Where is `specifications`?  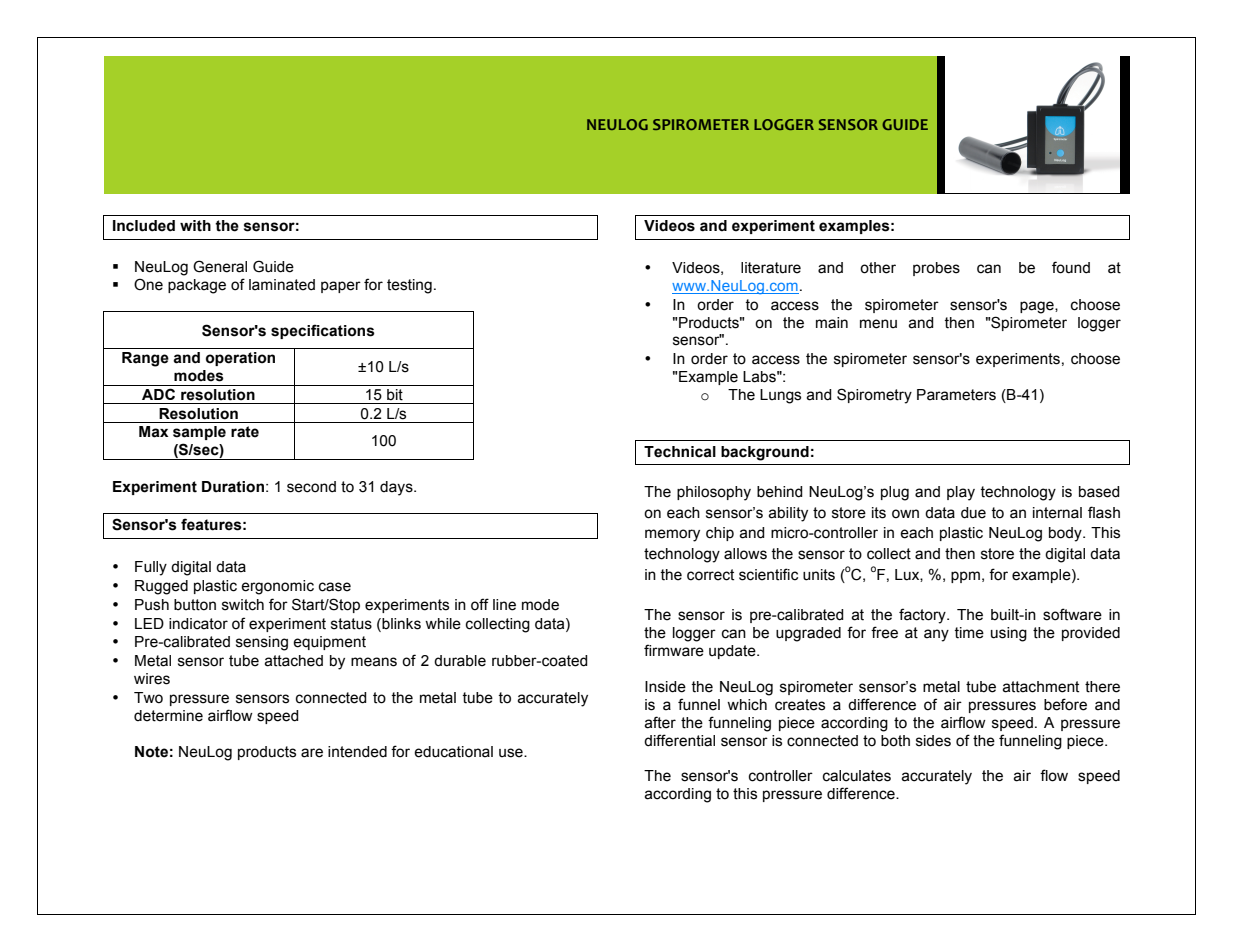 specifications is located at coordinates (323, 331).
